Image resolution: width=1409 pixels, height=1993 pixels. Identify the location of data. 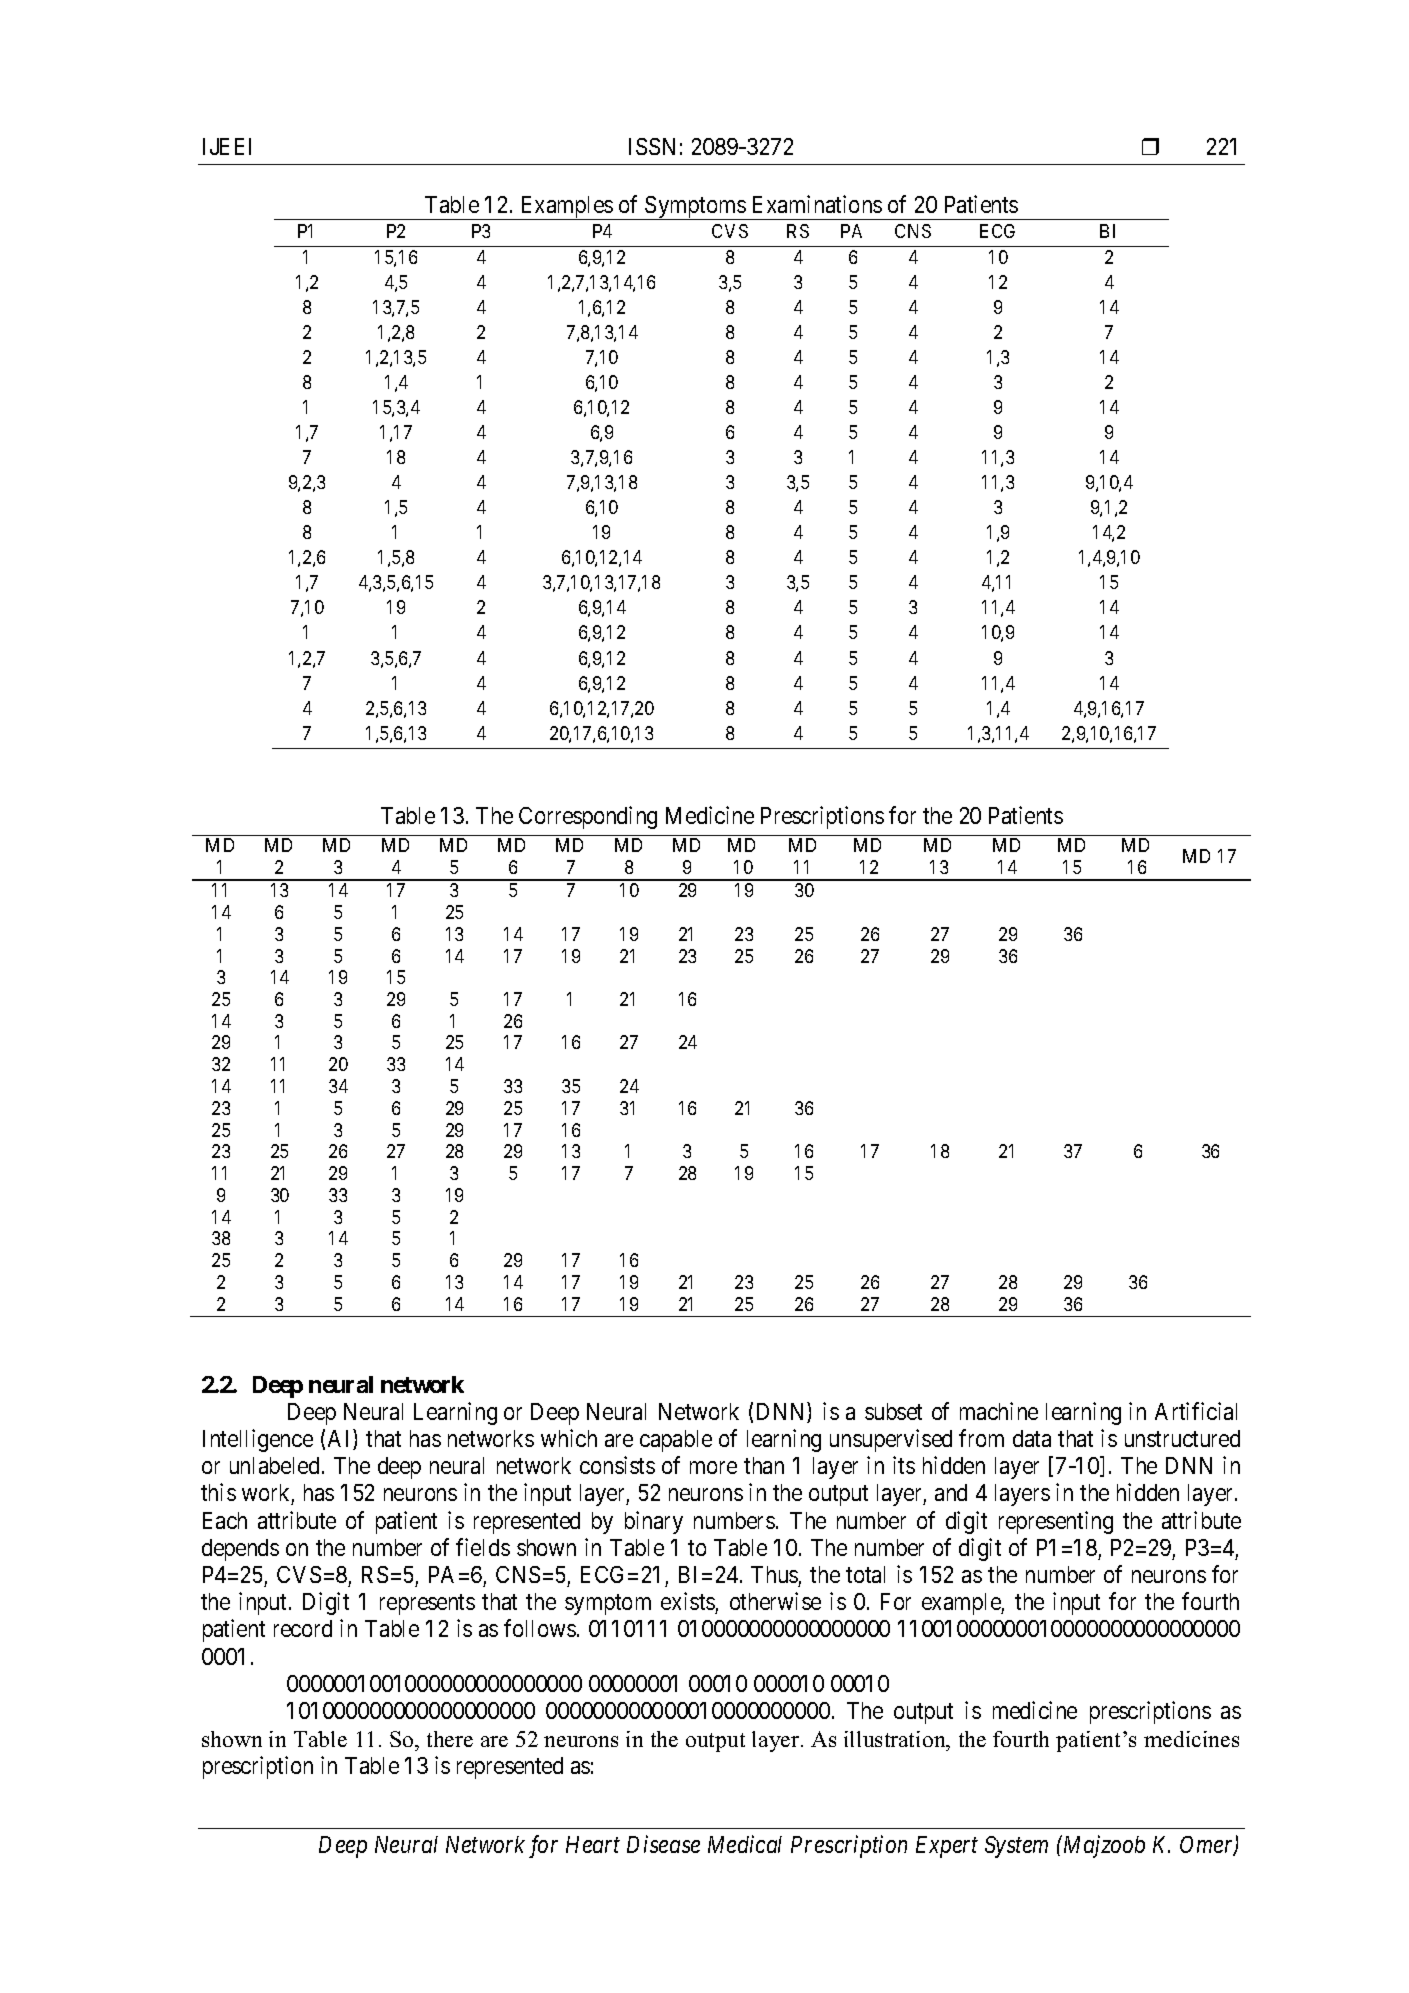
(1032, 1438).
